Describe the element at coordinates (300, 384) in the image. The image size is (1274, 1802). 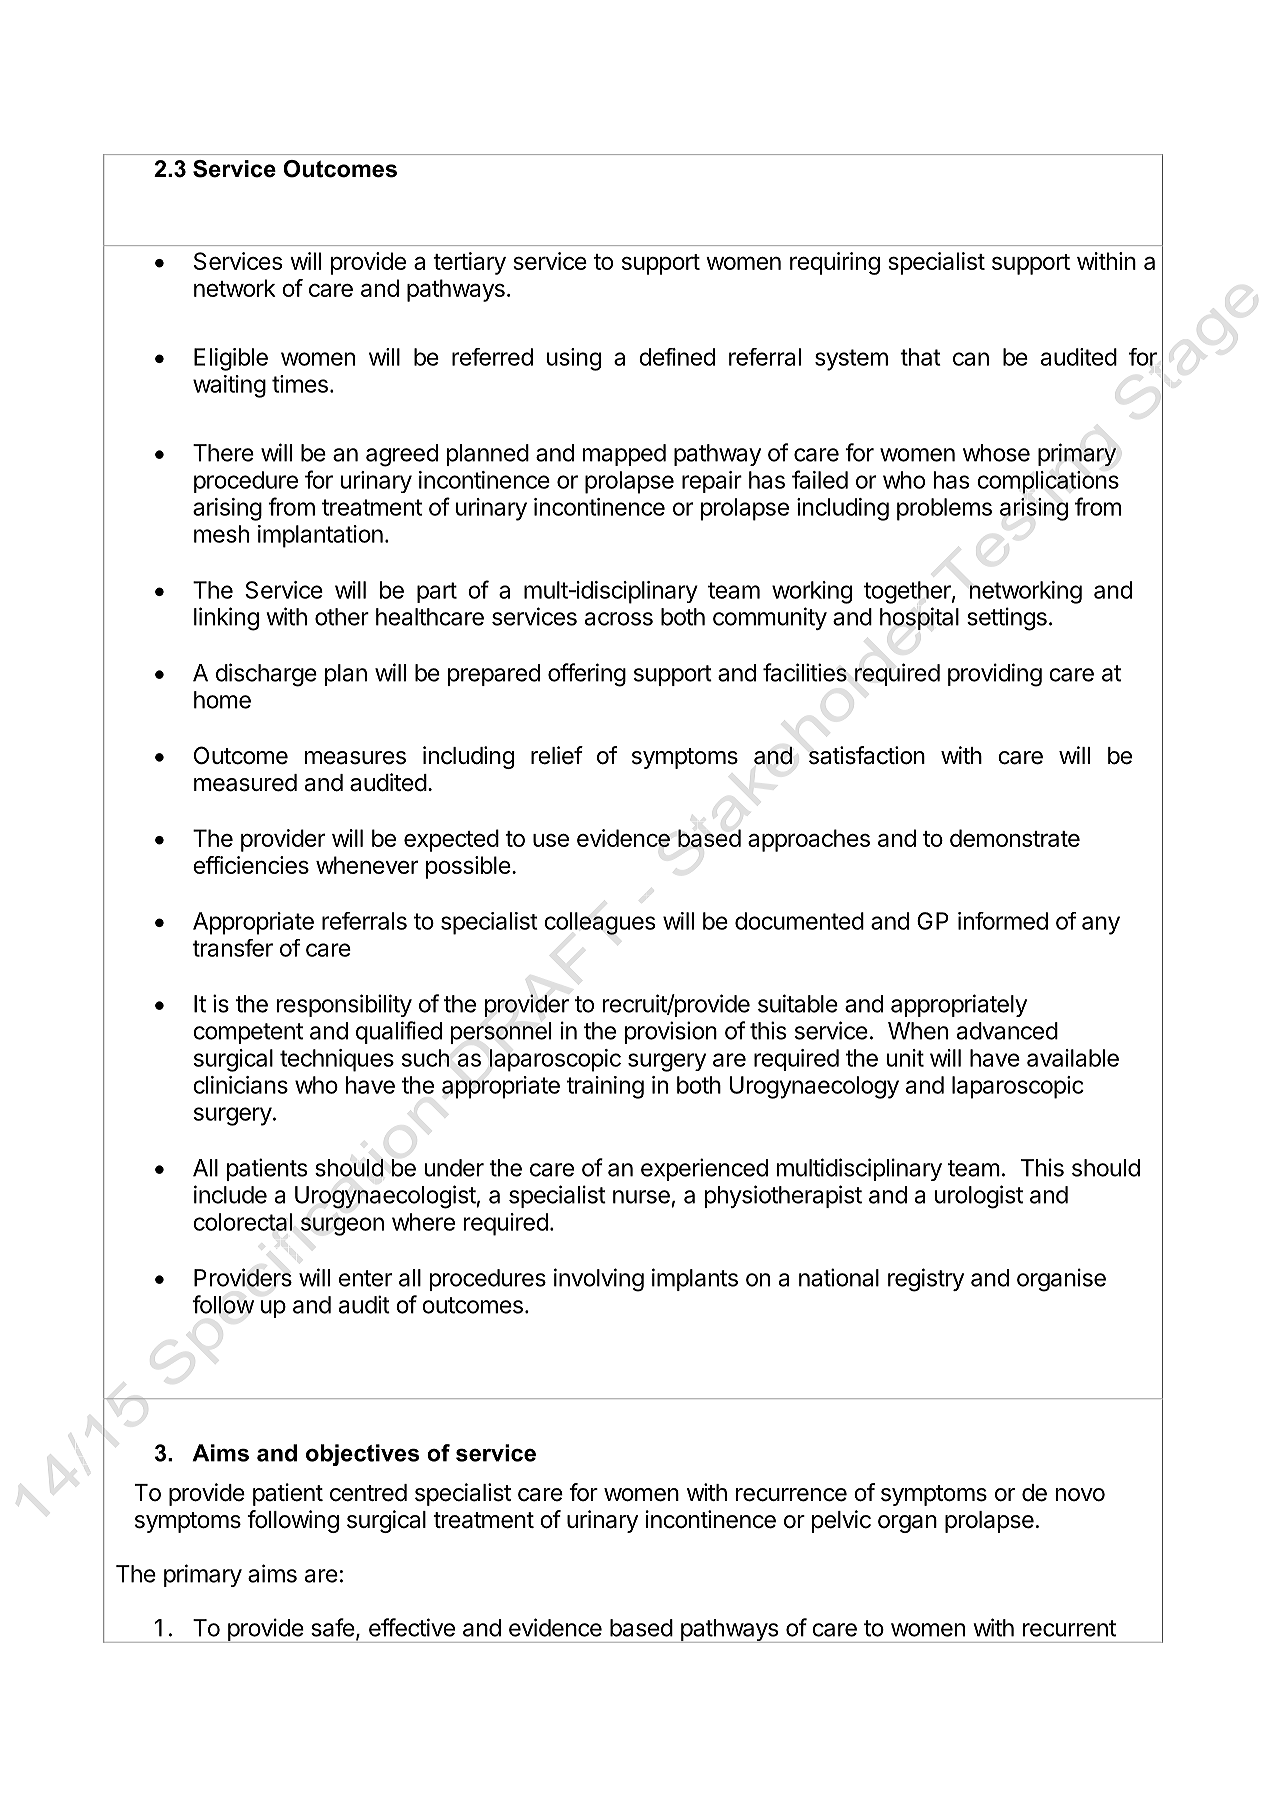
I see `times` at that location.
